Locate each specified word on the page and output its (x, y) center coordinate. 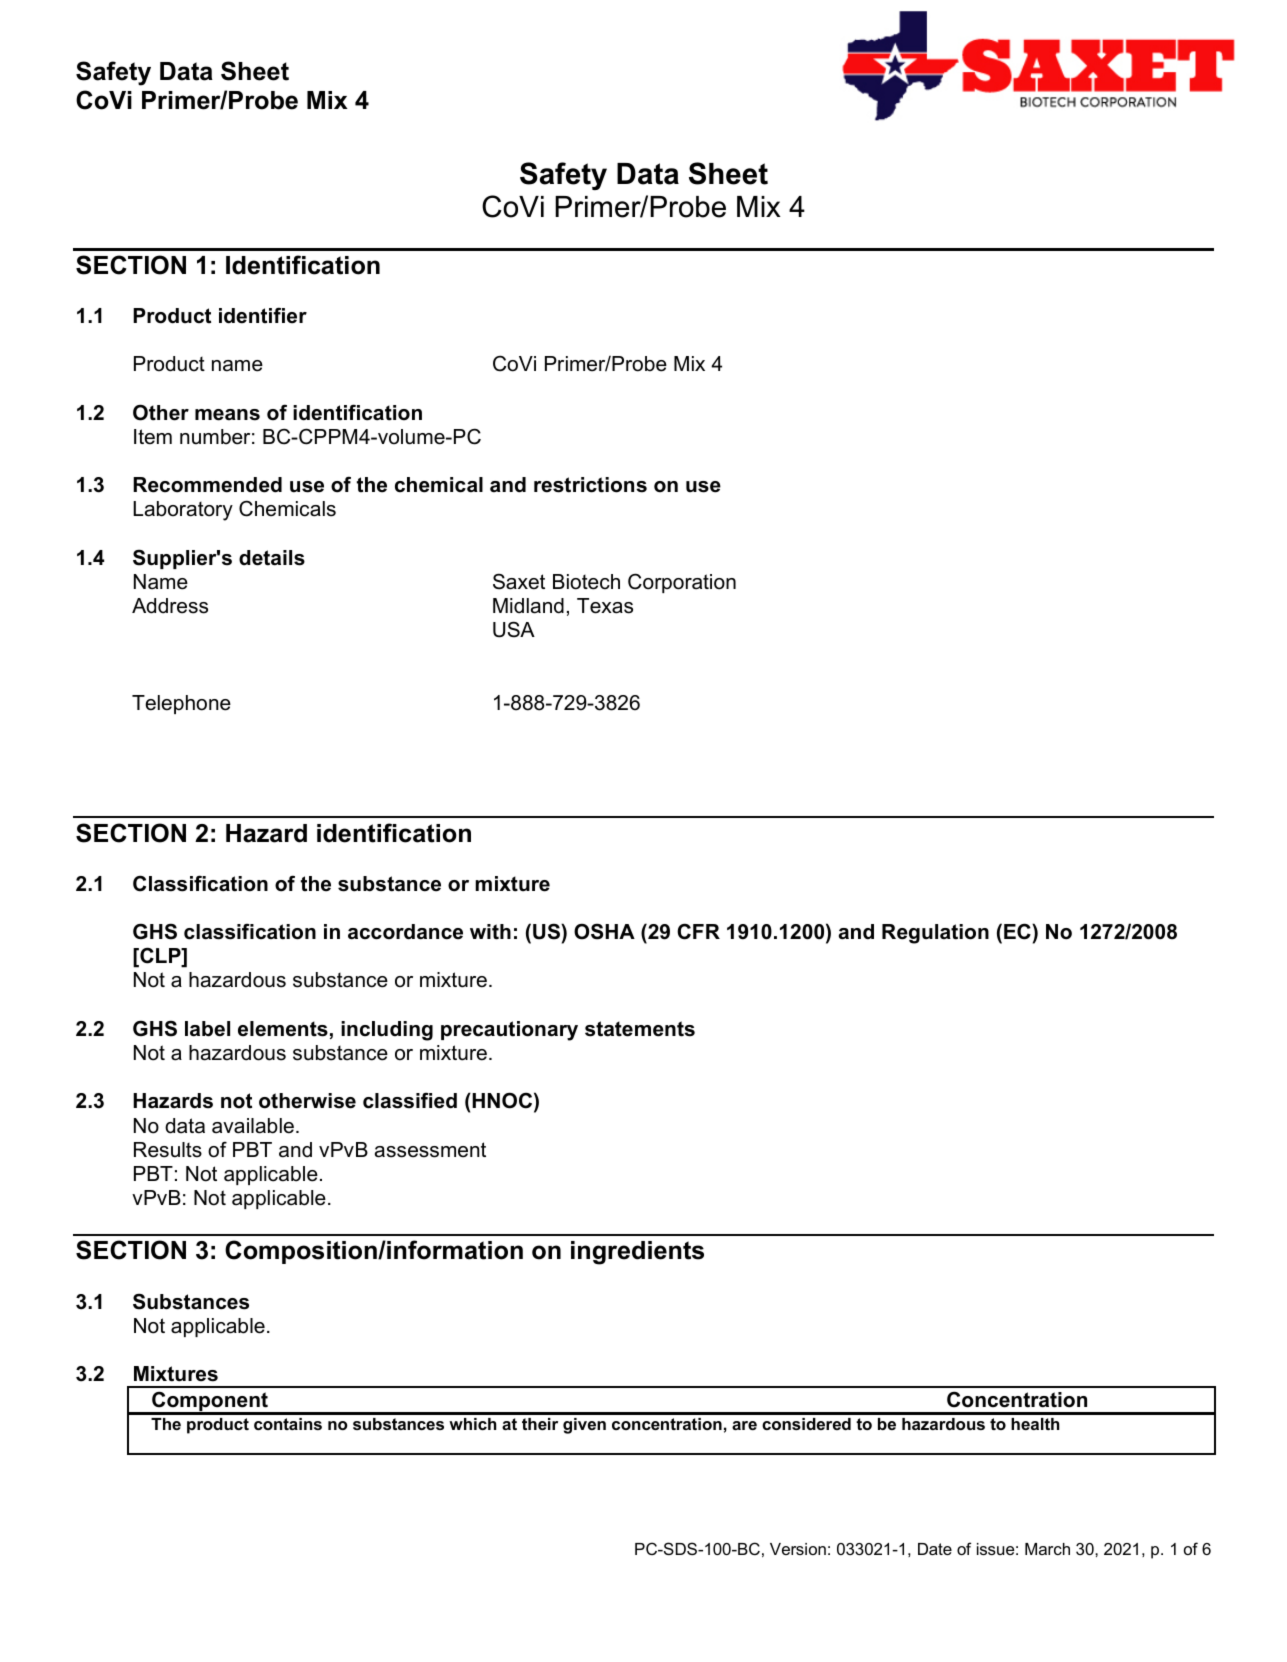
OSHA (604, 931)
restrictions (590, 485)
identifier (263, 315)
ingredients (637, 1253)
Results (168, 1150)
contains (288, 1424)
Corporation (682, 583)
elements (283, 1029)
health (1035, 1424)
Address (170, 606)
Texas (605, 606)
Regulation (935, 934)
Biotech (586, 582)
